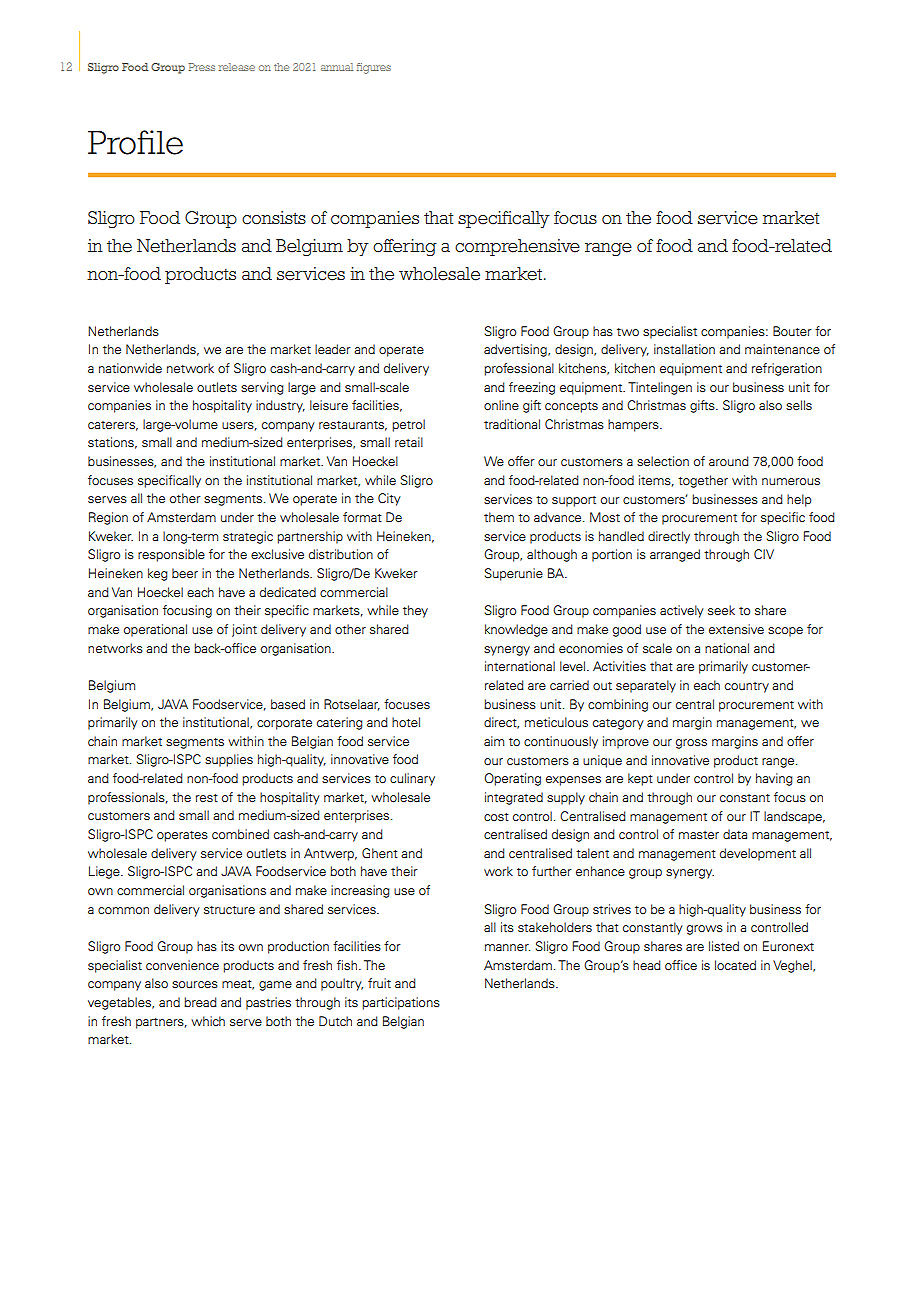 The image size is (924, 1308). Describe the element at coordinates (517, 247) in the document. I see `comprehensive` at that location.
